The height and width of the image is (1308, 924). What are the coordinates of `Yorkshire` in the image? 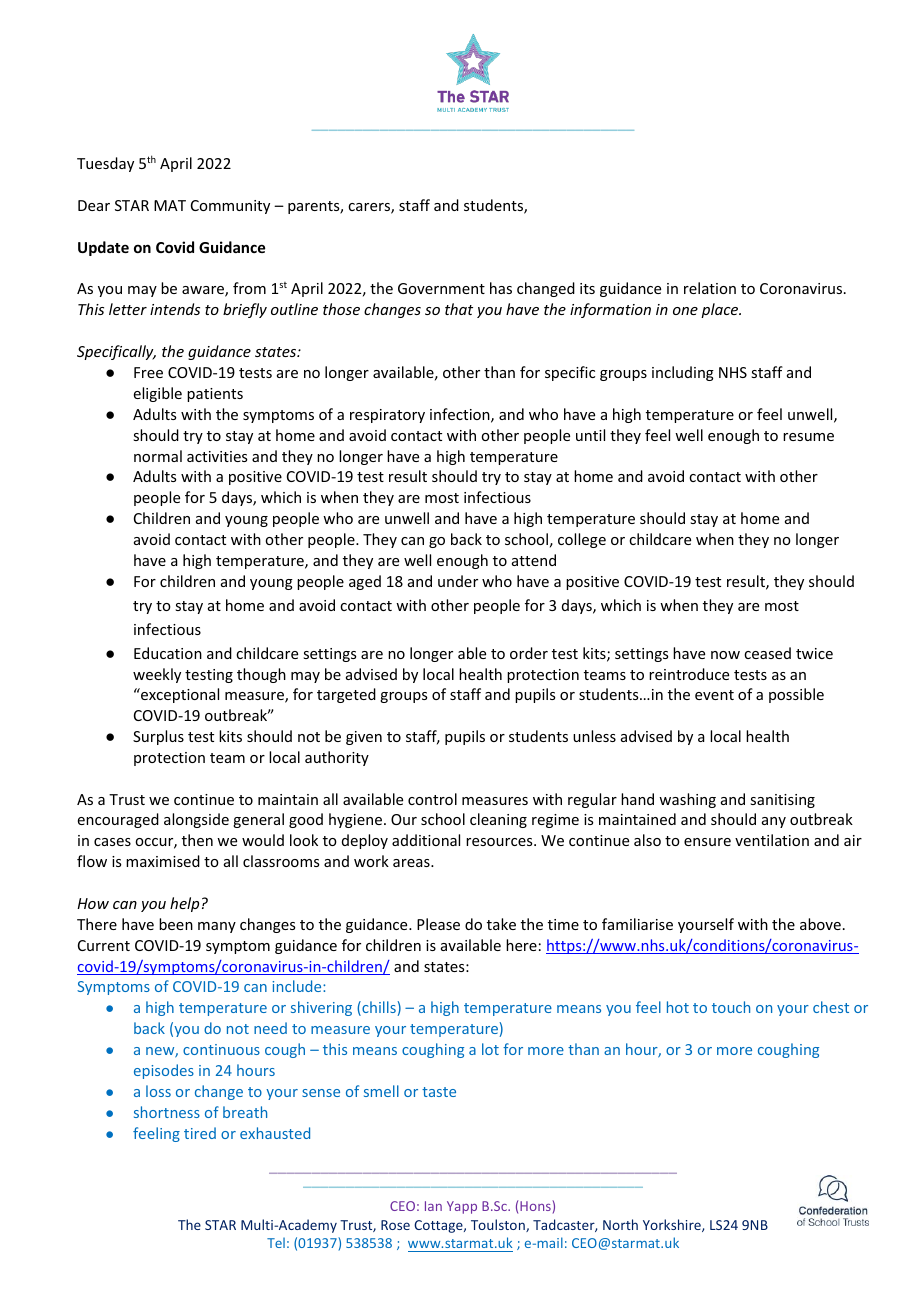 It's located at (673, 1225).
